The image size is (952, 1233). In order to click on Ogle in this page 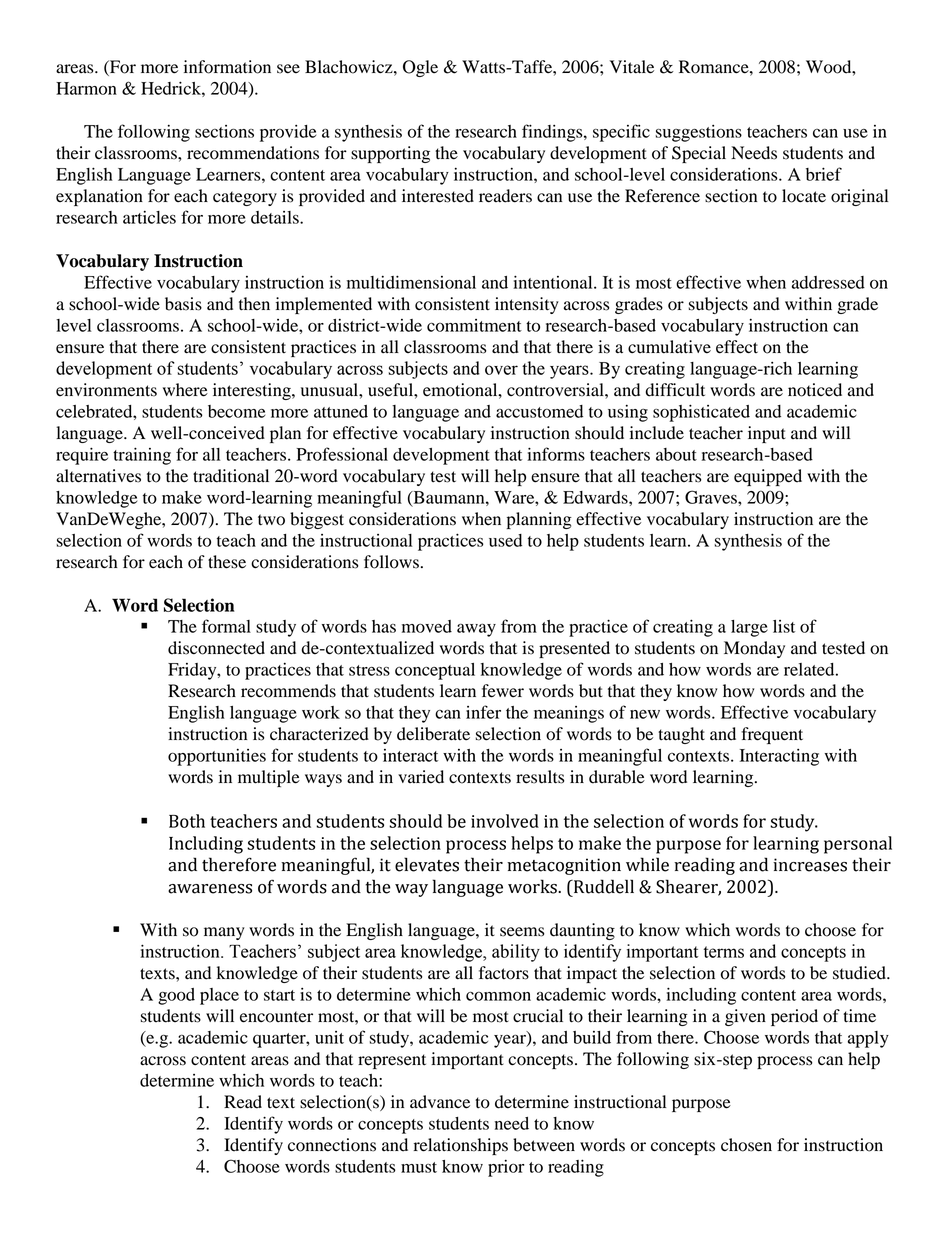, I will do `click(420, 68)`.
